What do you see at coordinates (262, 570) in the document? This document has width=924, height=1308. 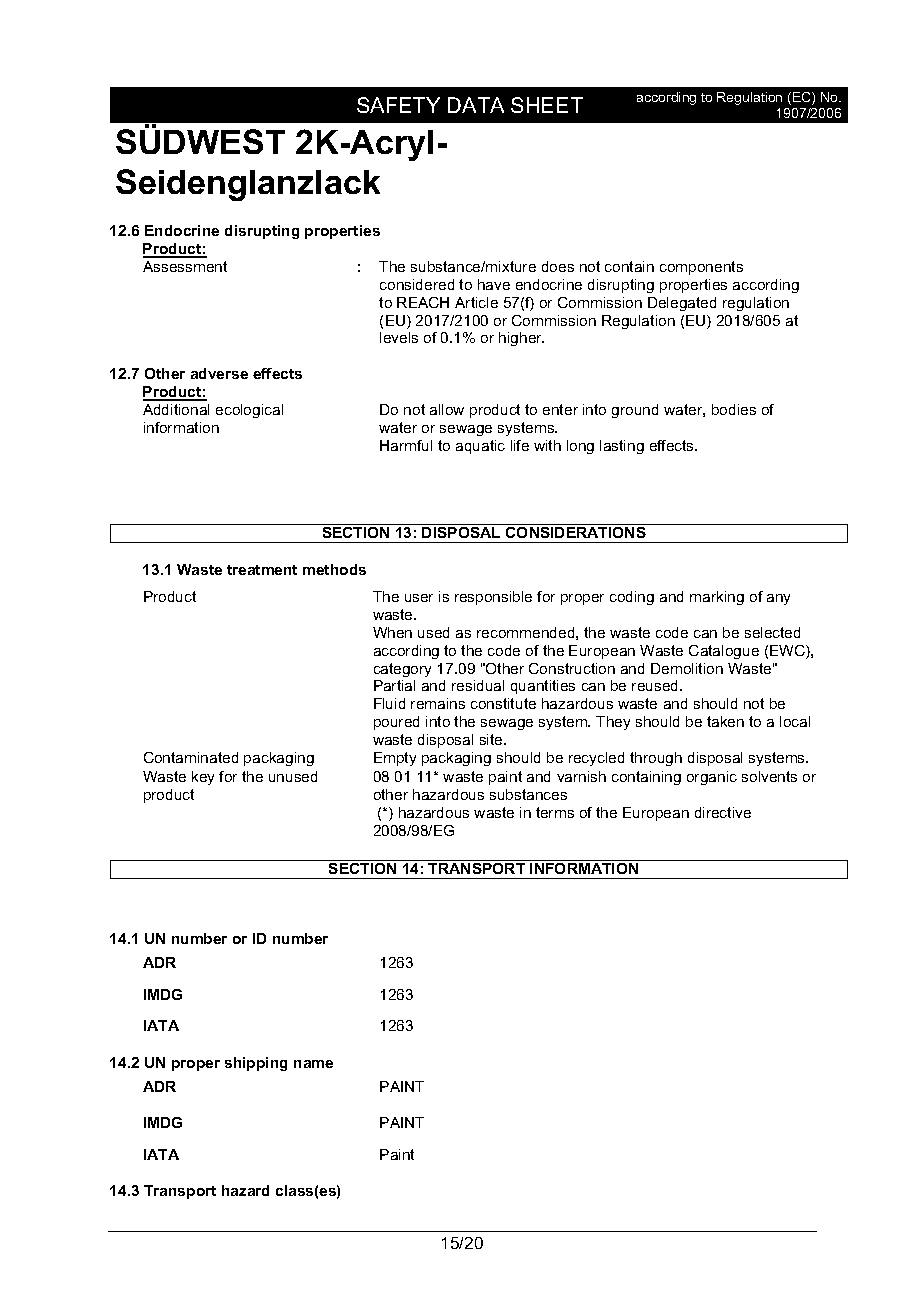 I see `treatment` at bounding box center [262, 570].
